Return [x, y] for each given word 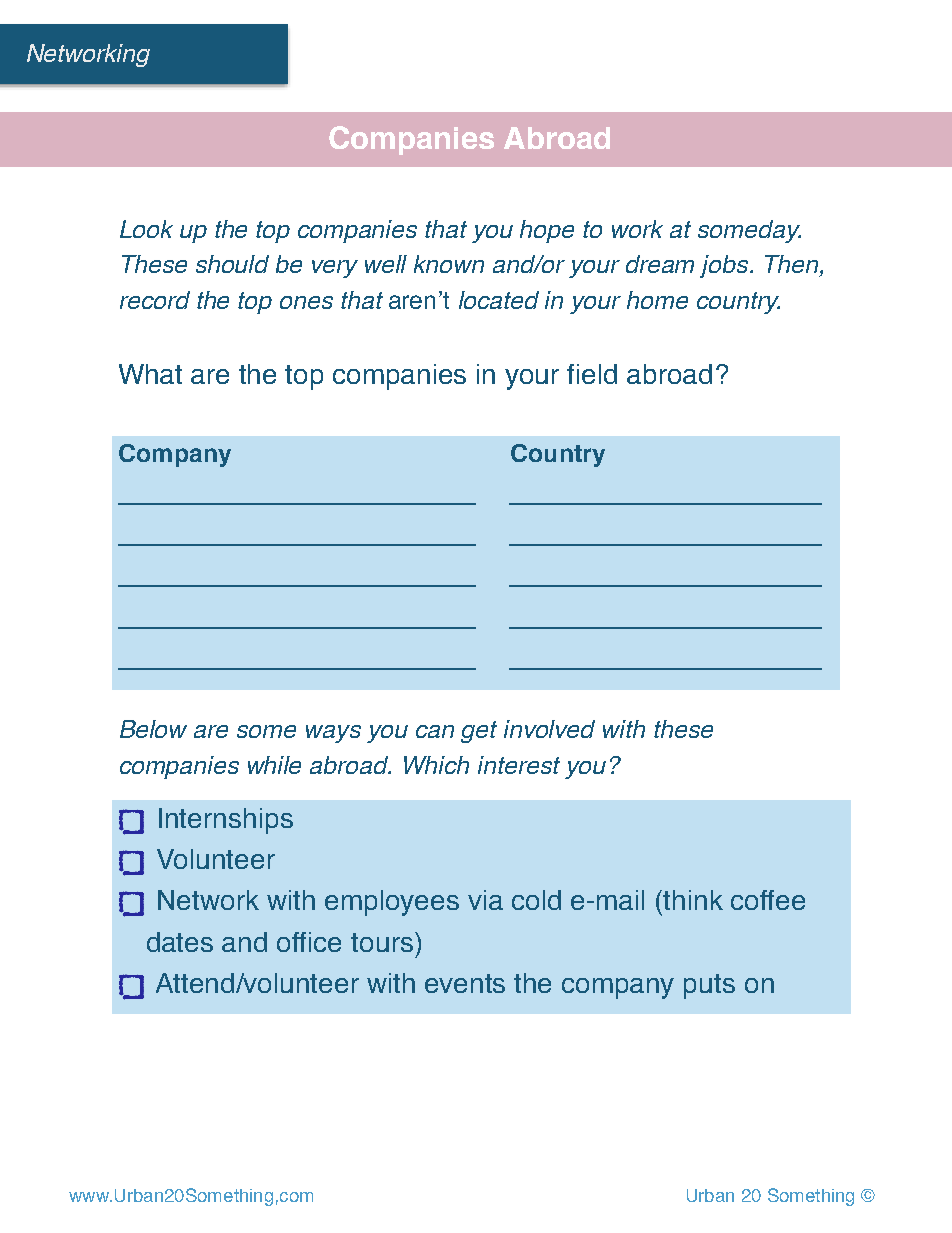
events [465, 983]
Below [153, 729]
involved [549, 729]
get [479, 732]
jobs [725, 266]
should [232, 264]
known [449, 264]
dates [180, 942]
